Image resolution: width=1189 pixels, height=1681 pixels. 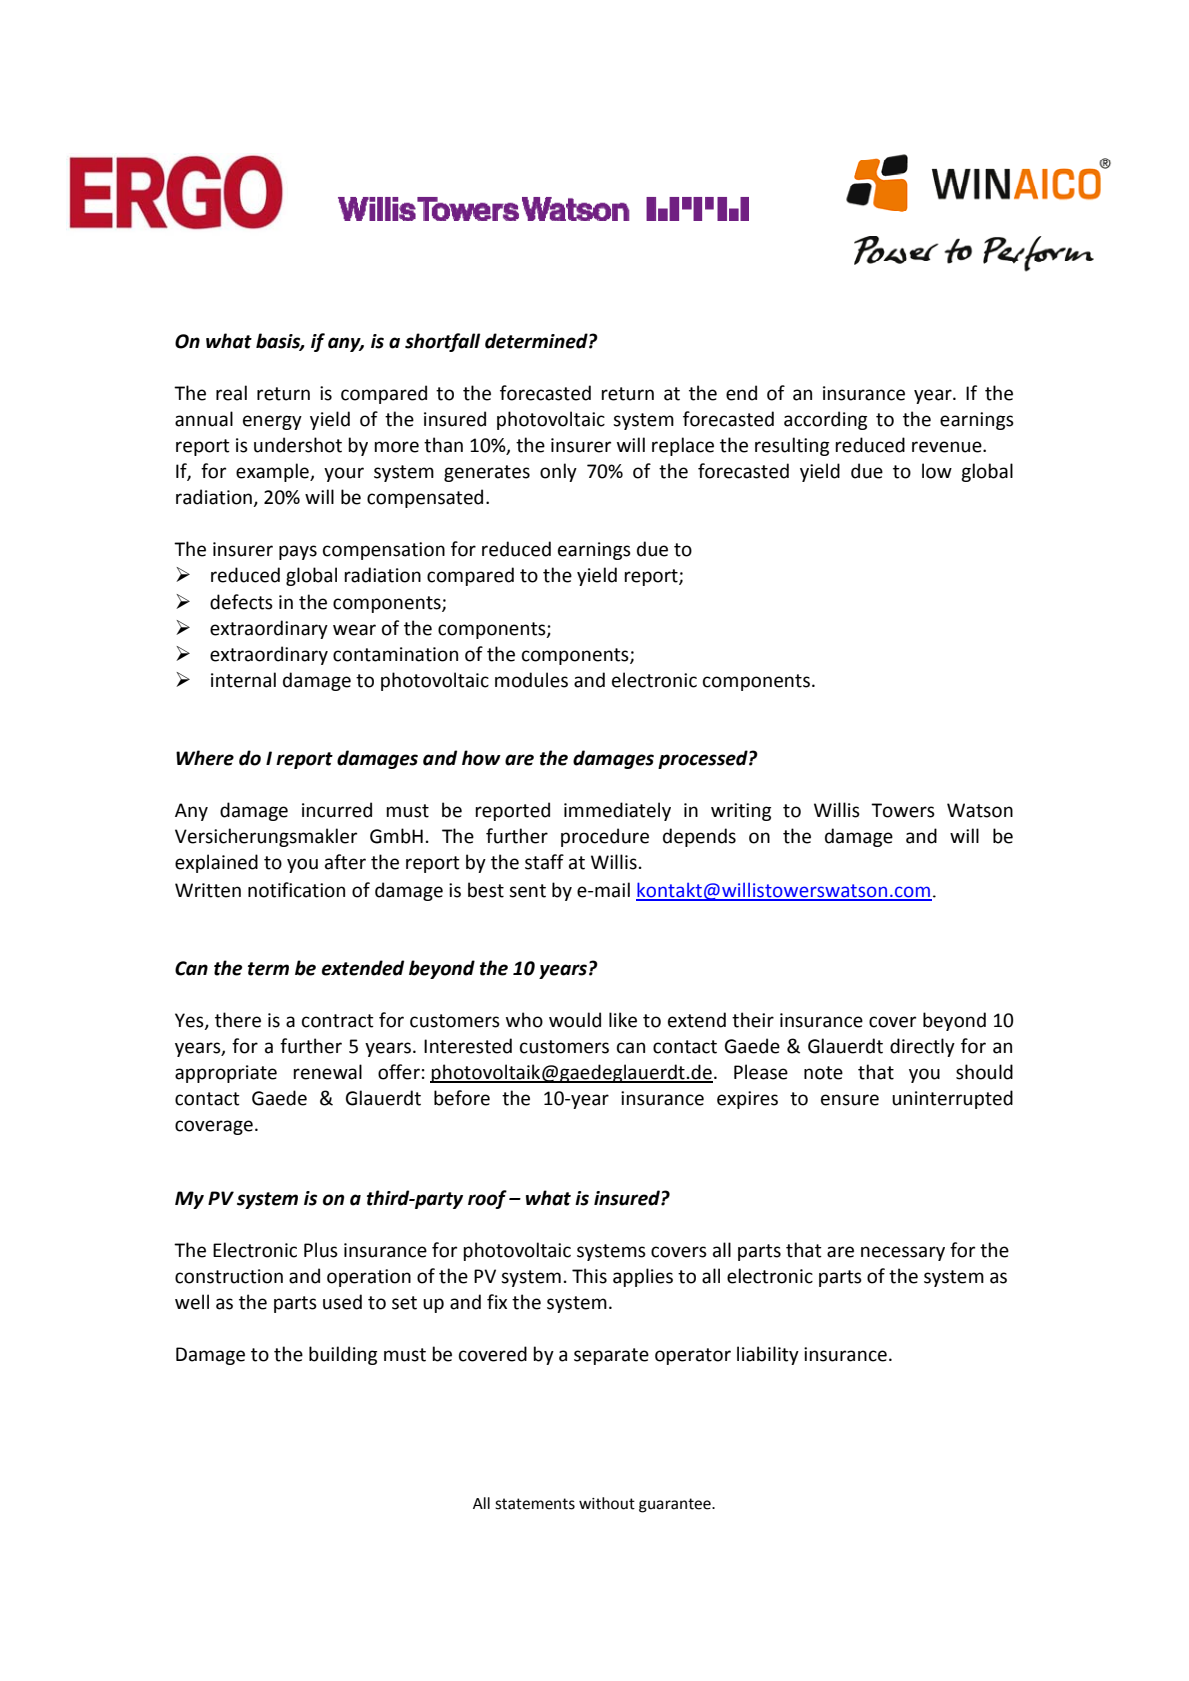 What do you see at coordinates (825, 420) in the screenshot?
I see `according` at bounding box center [825, 420].
